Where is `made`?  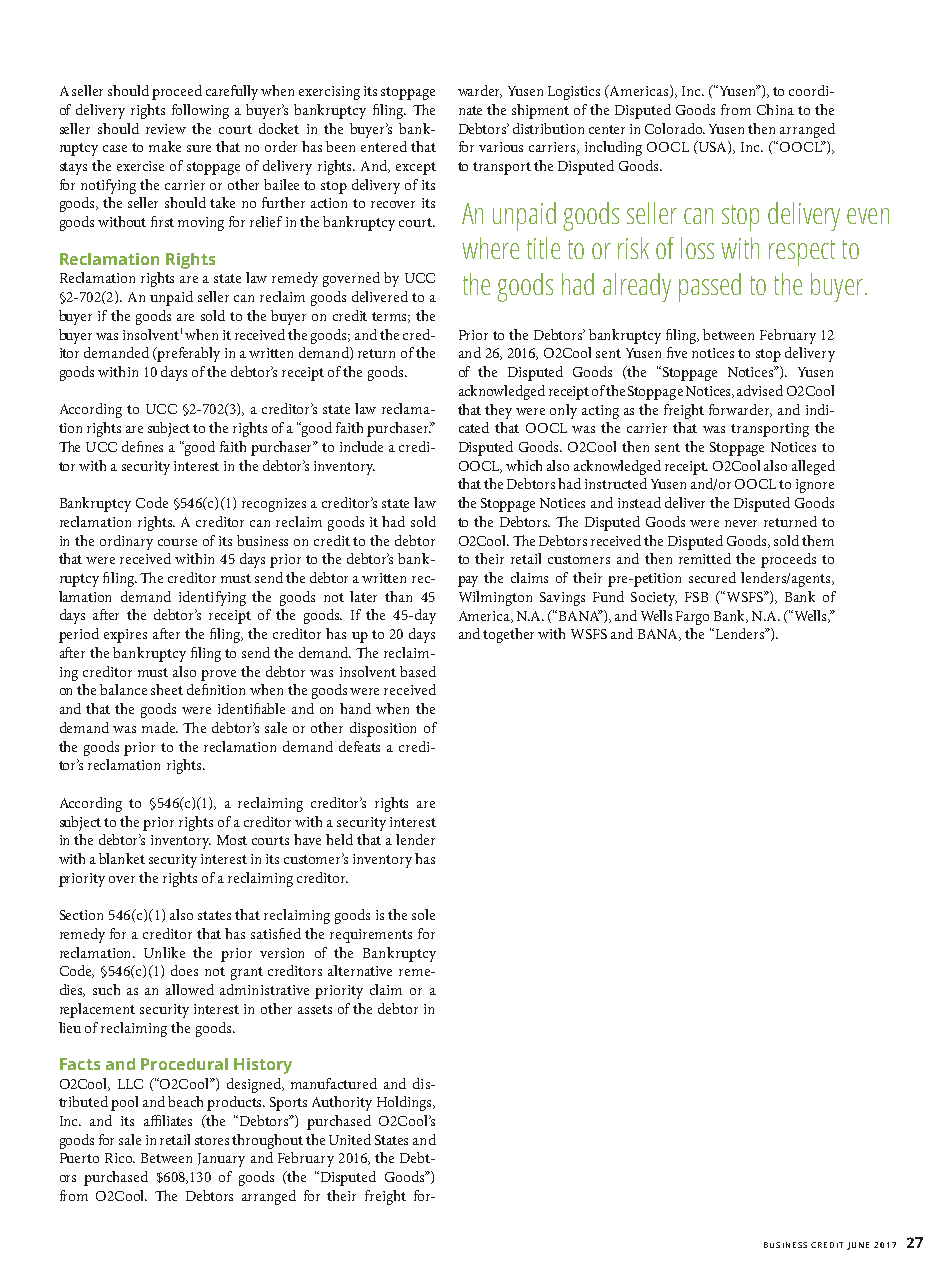 made is located at coordinates (160, 727).
